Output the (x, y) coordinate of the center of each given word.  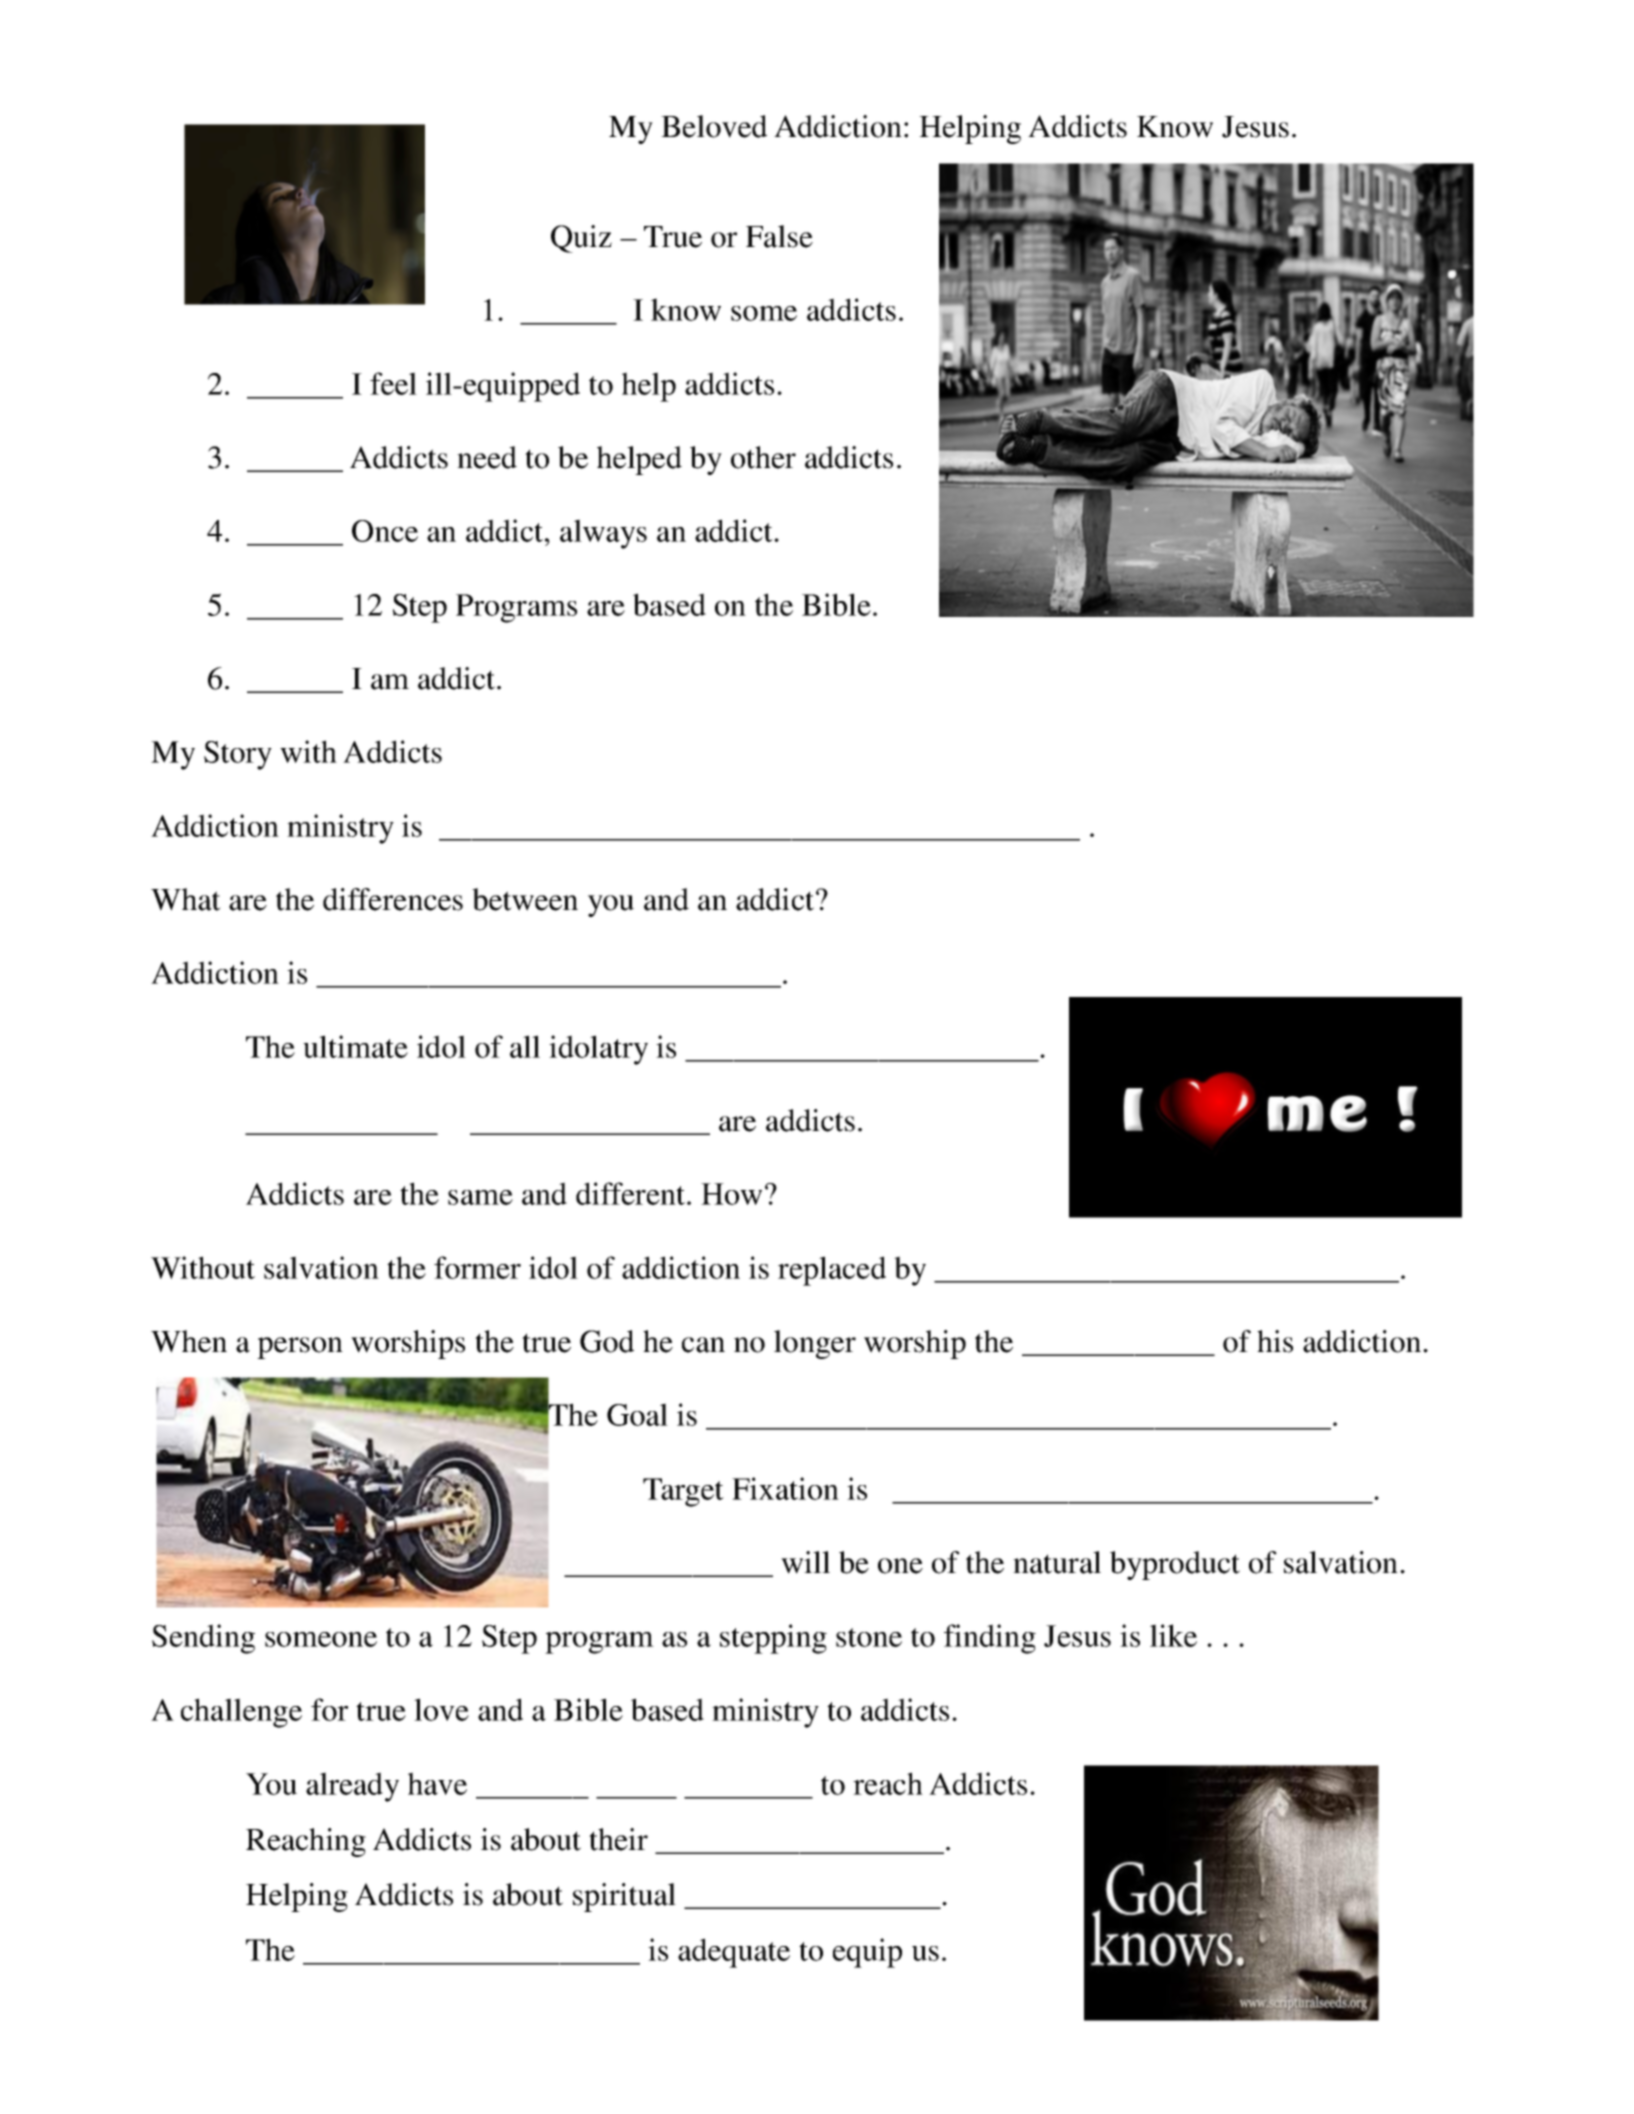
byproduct (1175, 1565)
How (731, 1194)
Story (238, 755)
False (779, 236)
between (525, 899)
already (352, 1787)
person (300, 1348)
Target (683, 1492)
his (1275, 1341)
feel (393, 383)
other (763, 457)
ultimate (355, 1046)
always (603, 534)
